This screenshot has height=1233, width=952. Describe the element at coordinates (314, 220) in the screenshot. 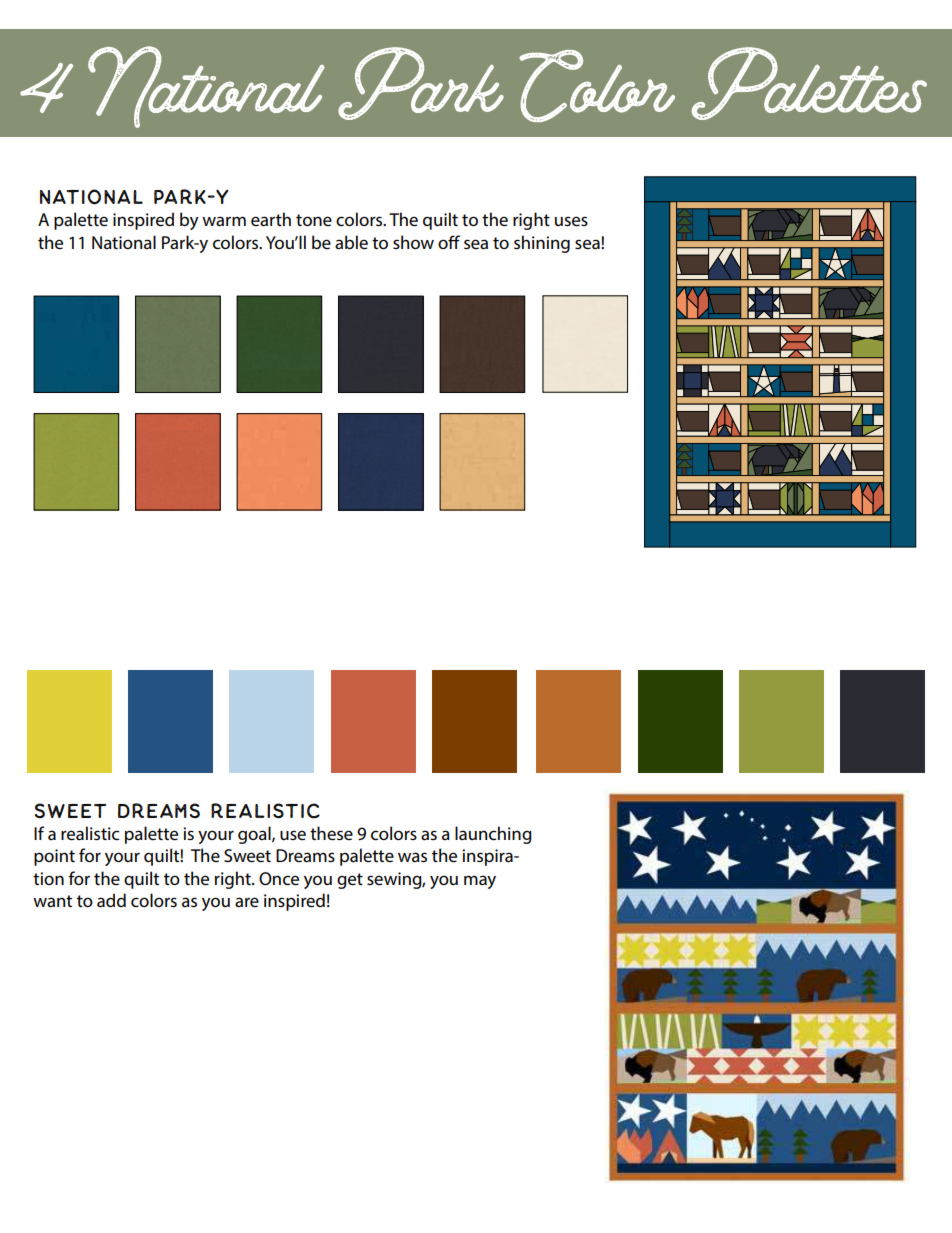

I see `tone` at that location.
